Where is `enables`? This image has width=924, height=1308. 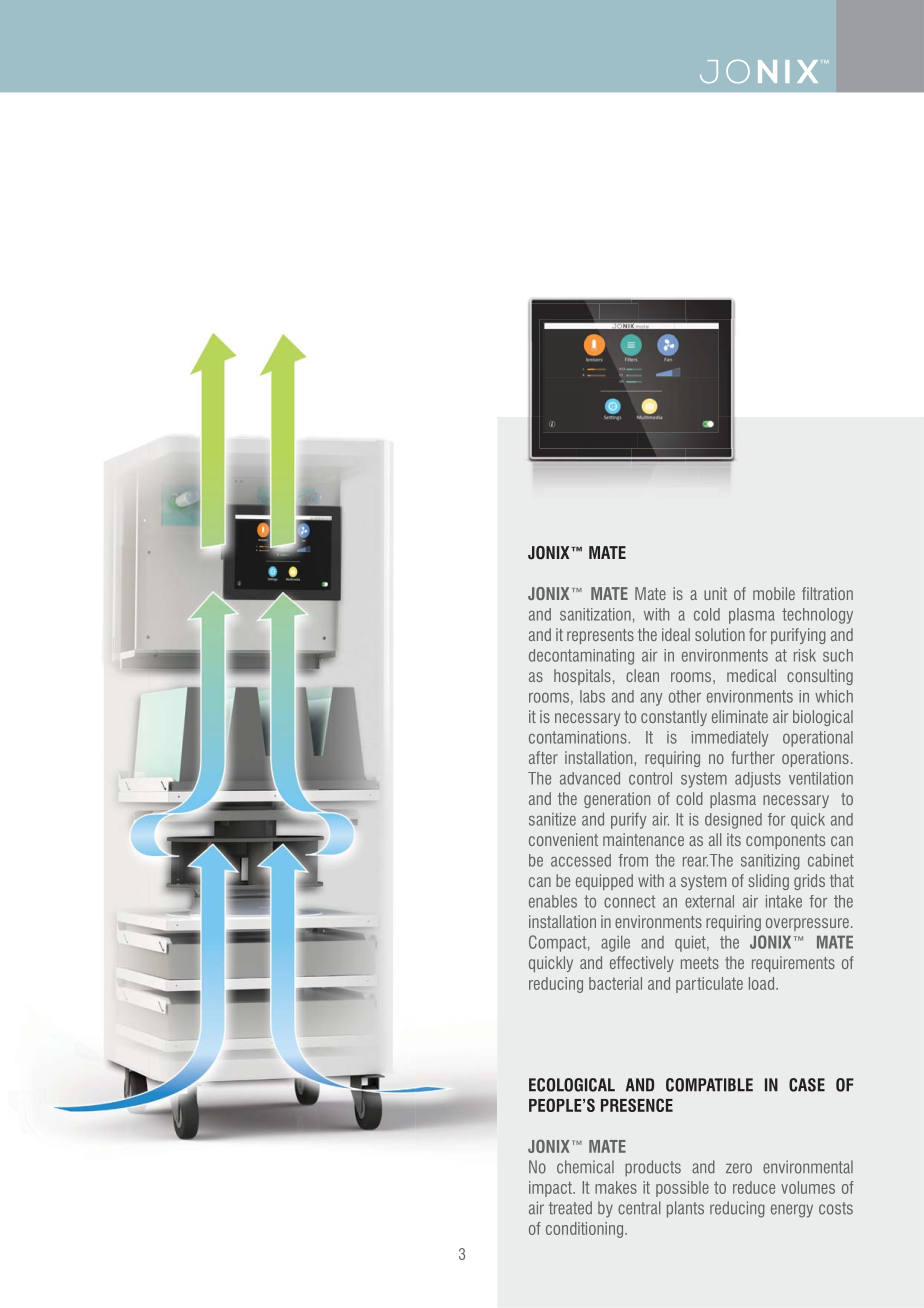 enables is located at coordinates (553, 901).
